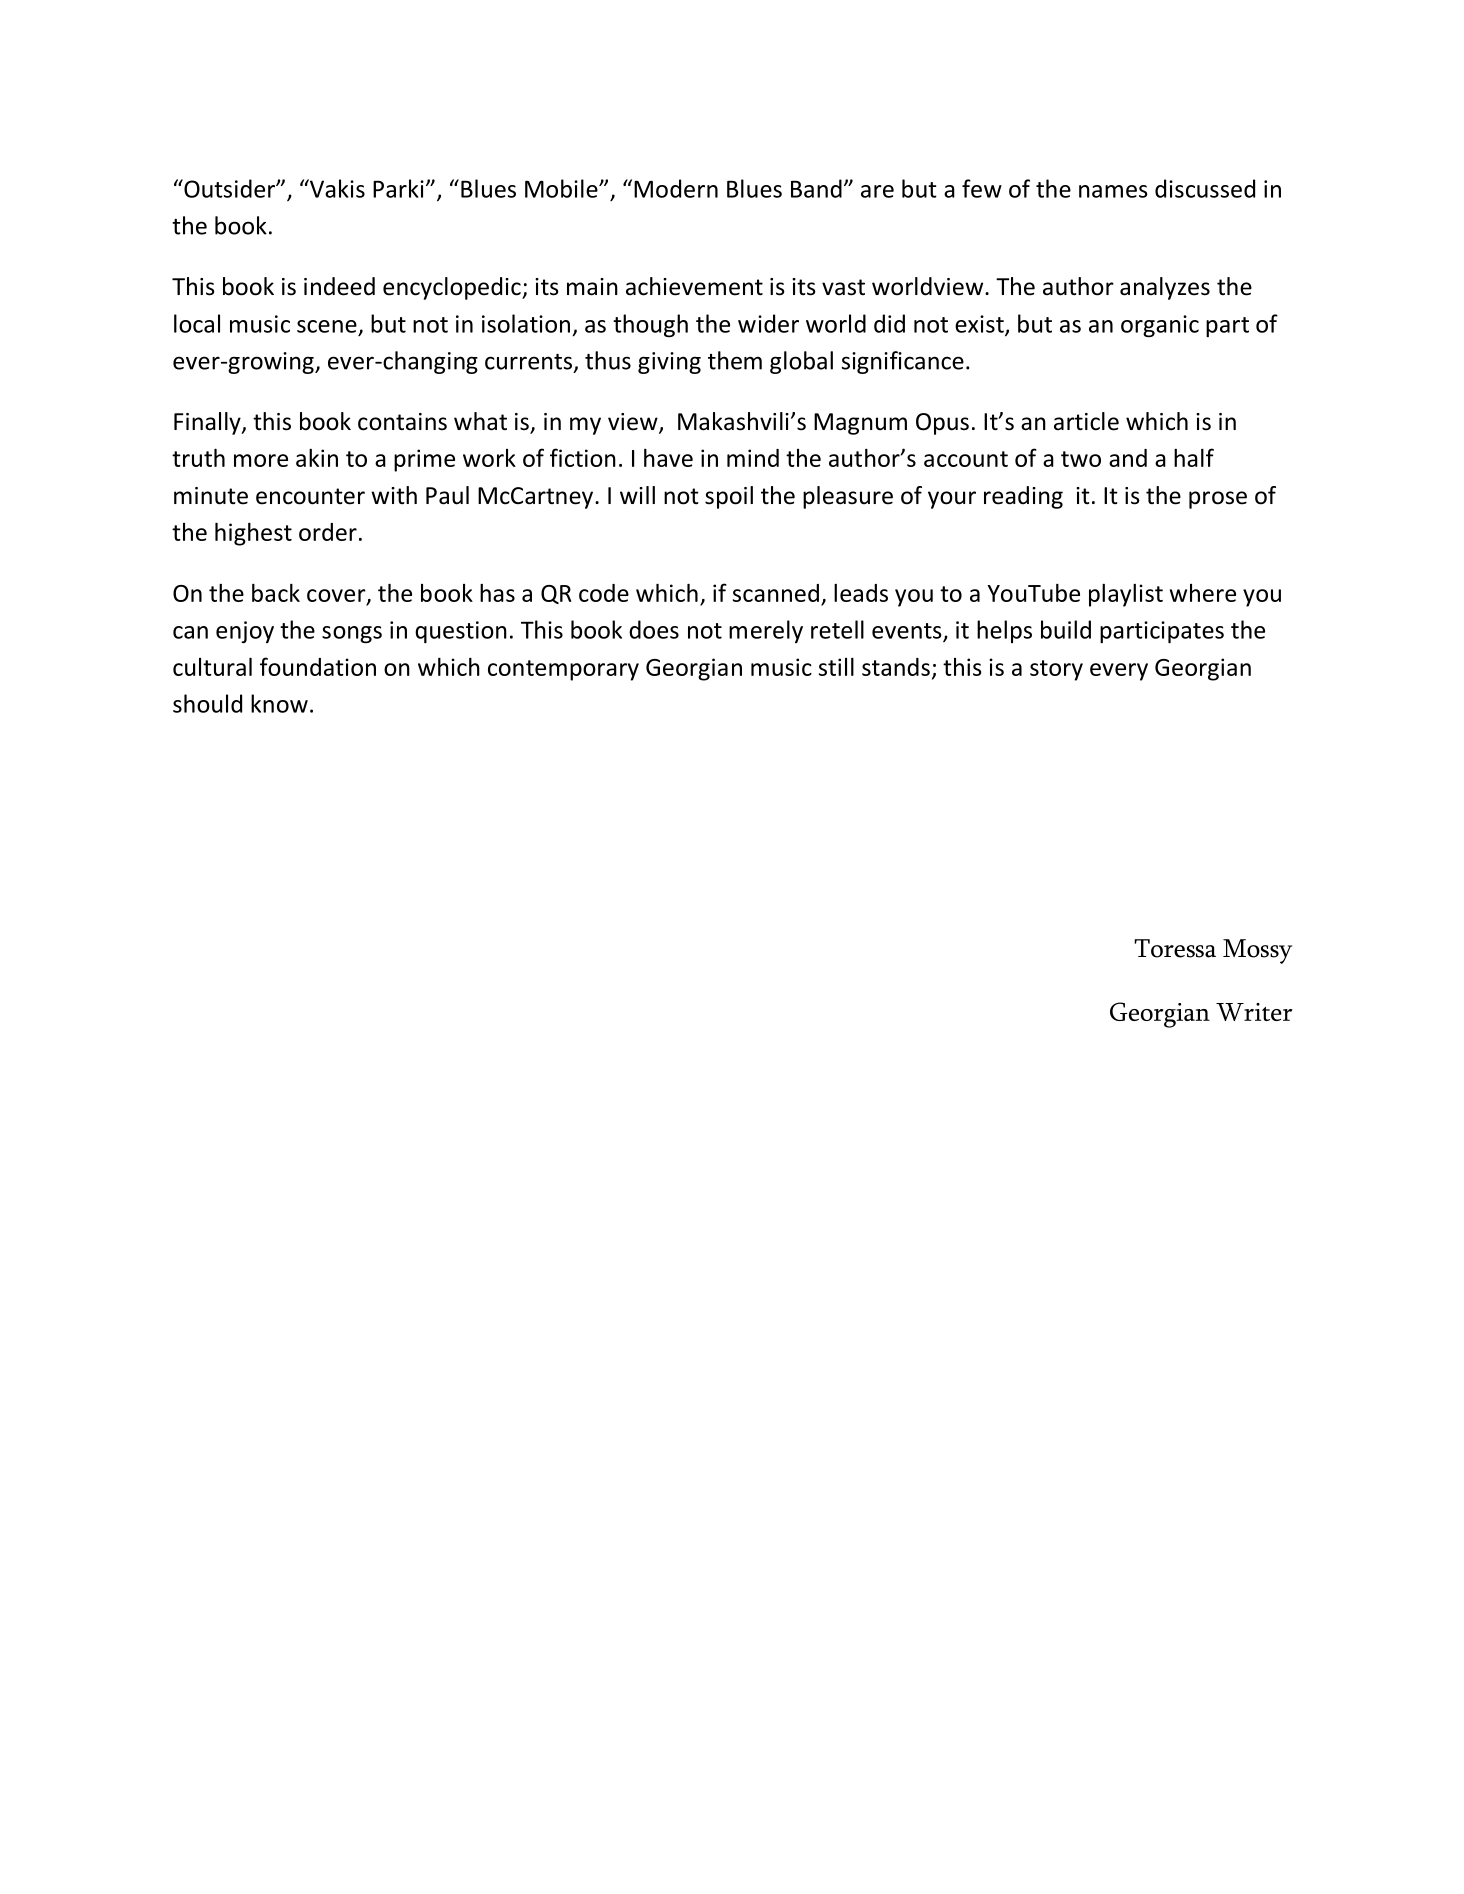 Image resolution: width=1464 pixels, height=1894 pixels. What do you see at coordinates (402, 422) in the screenshot?
I see `contains` at bounding box center [402, 422].
